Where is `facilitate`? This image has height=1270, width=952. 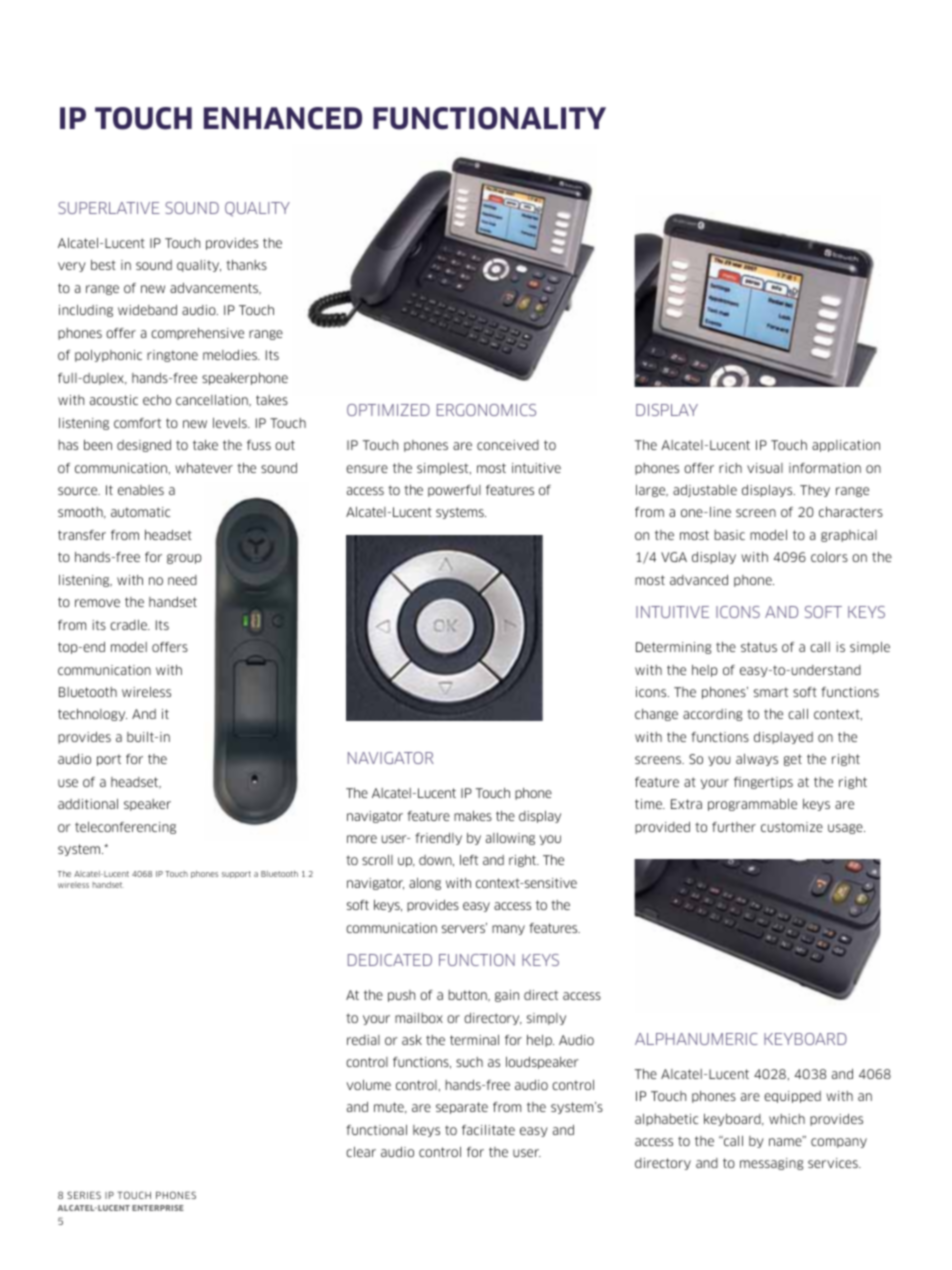
facilitate is located at coordinates (488, 1130).
